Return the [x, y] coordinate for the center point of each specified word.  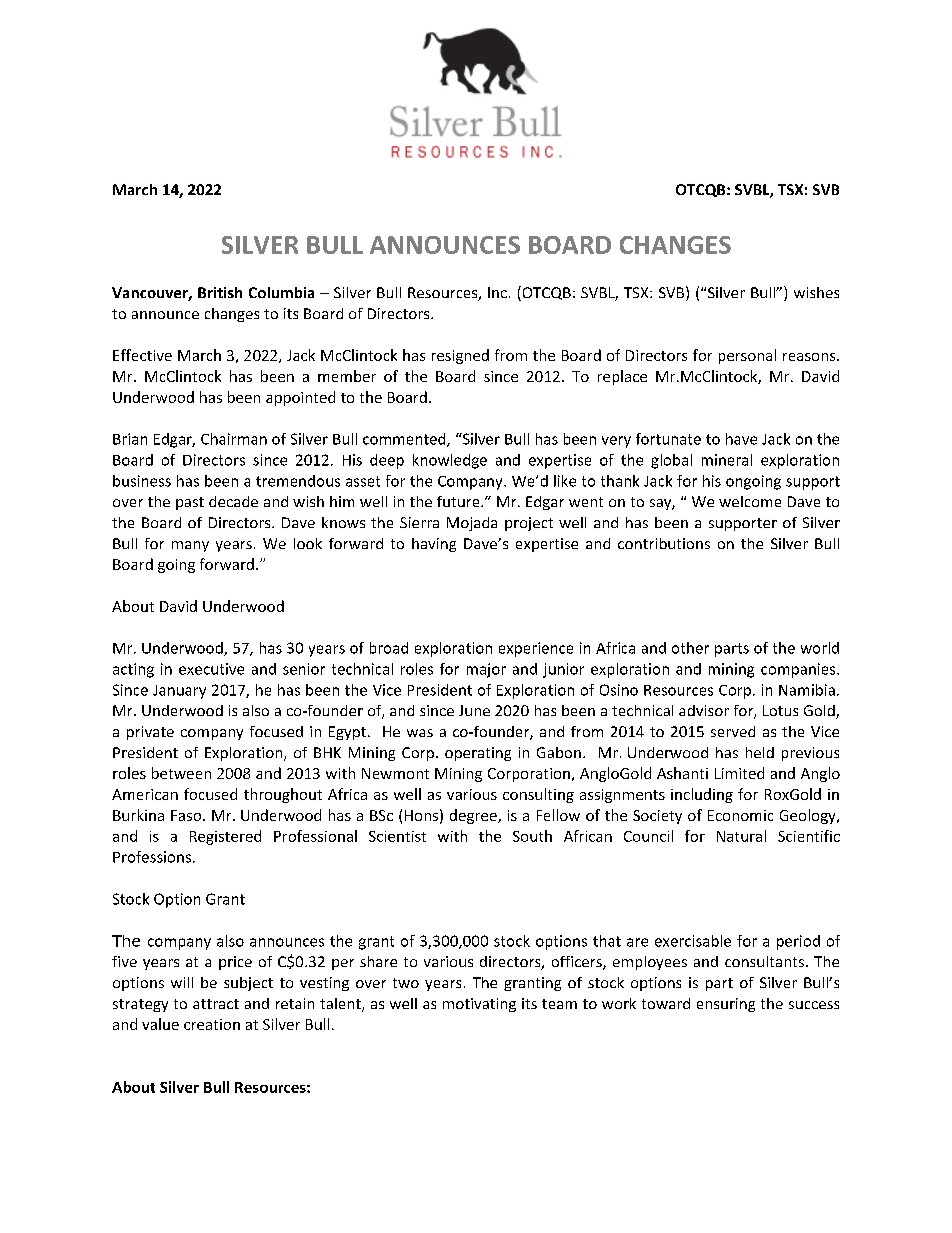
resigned [460, 356]
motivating [479, 1005]
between [181, 773]
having [434, 545]
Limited [739, 773]
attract [216, 1004]
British [220, 292]
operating [478, 754]
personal [747, 356]
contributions [664, 543]
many [190, 546]
